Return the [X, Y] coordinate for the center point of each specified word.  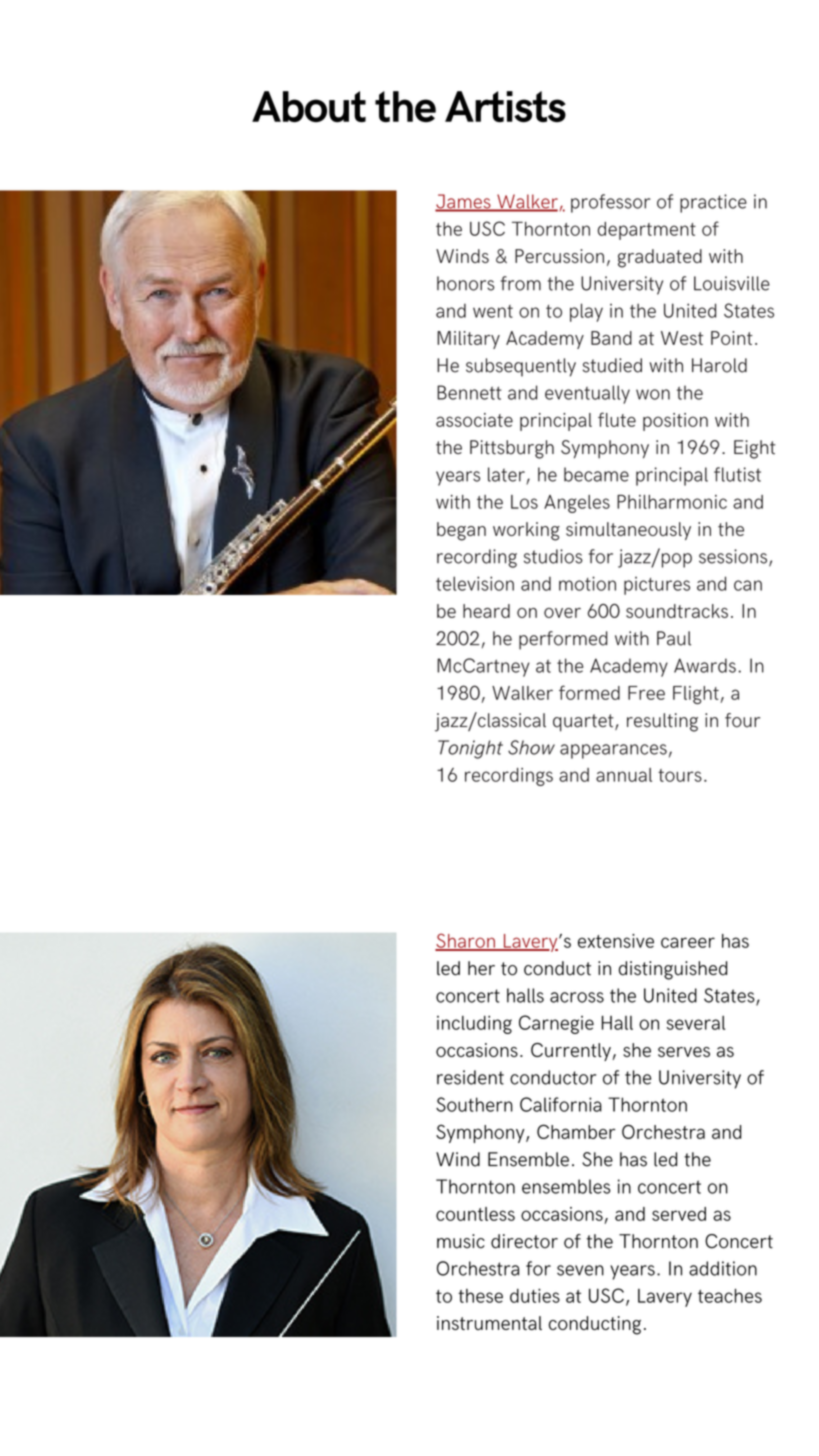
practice [713, 203]
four [742, 720]
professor [610, 203]
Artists [505, 106]
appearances [613, 751]
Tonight [470, 749]
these [480, 1296]
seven [580, 1270]
